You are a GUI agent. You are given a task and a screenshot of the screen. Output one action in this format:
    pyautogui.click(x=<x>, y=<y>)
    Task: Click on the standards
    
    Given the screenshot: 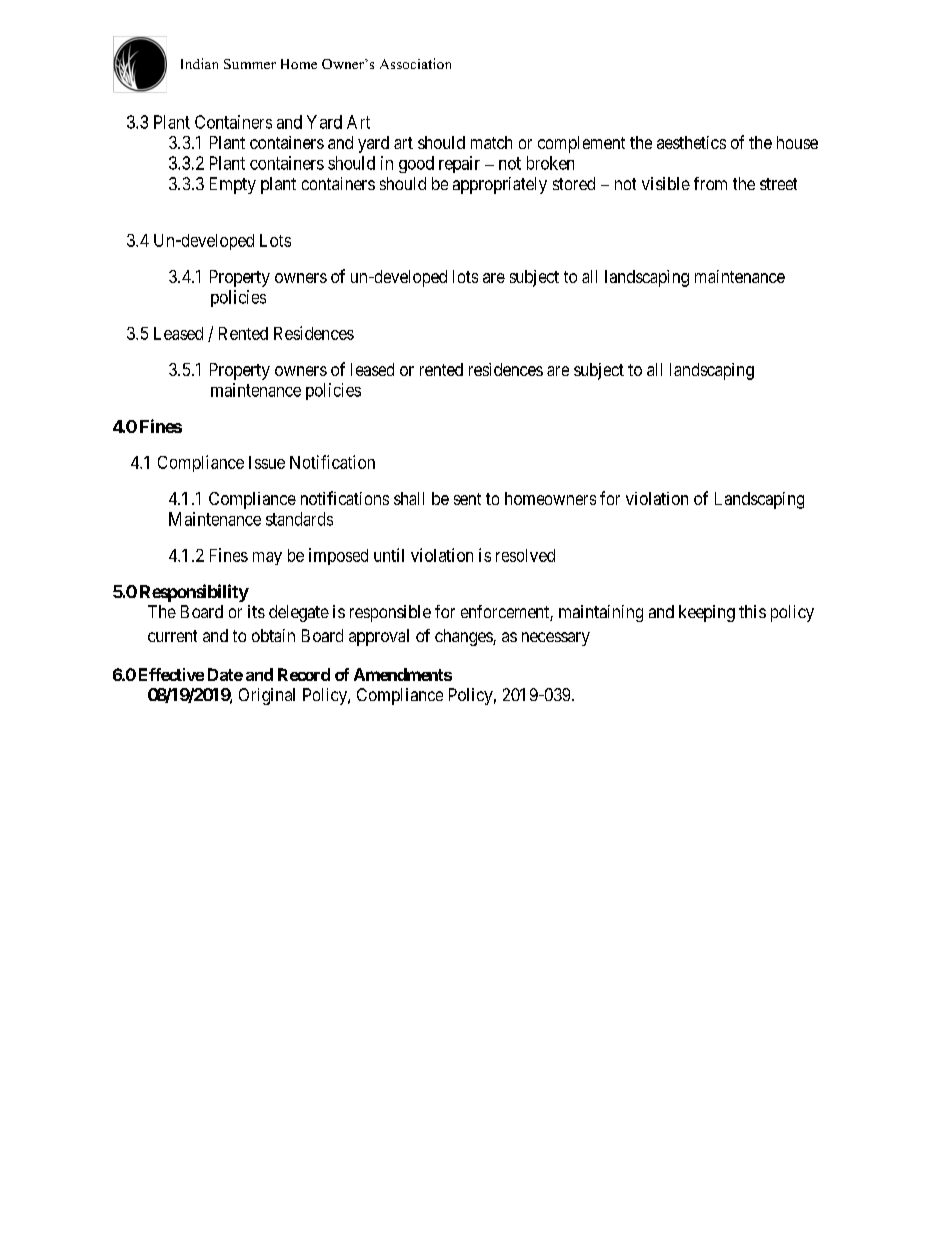 What is the action you would take?
    pyautogui.click(x=299, y=519)
